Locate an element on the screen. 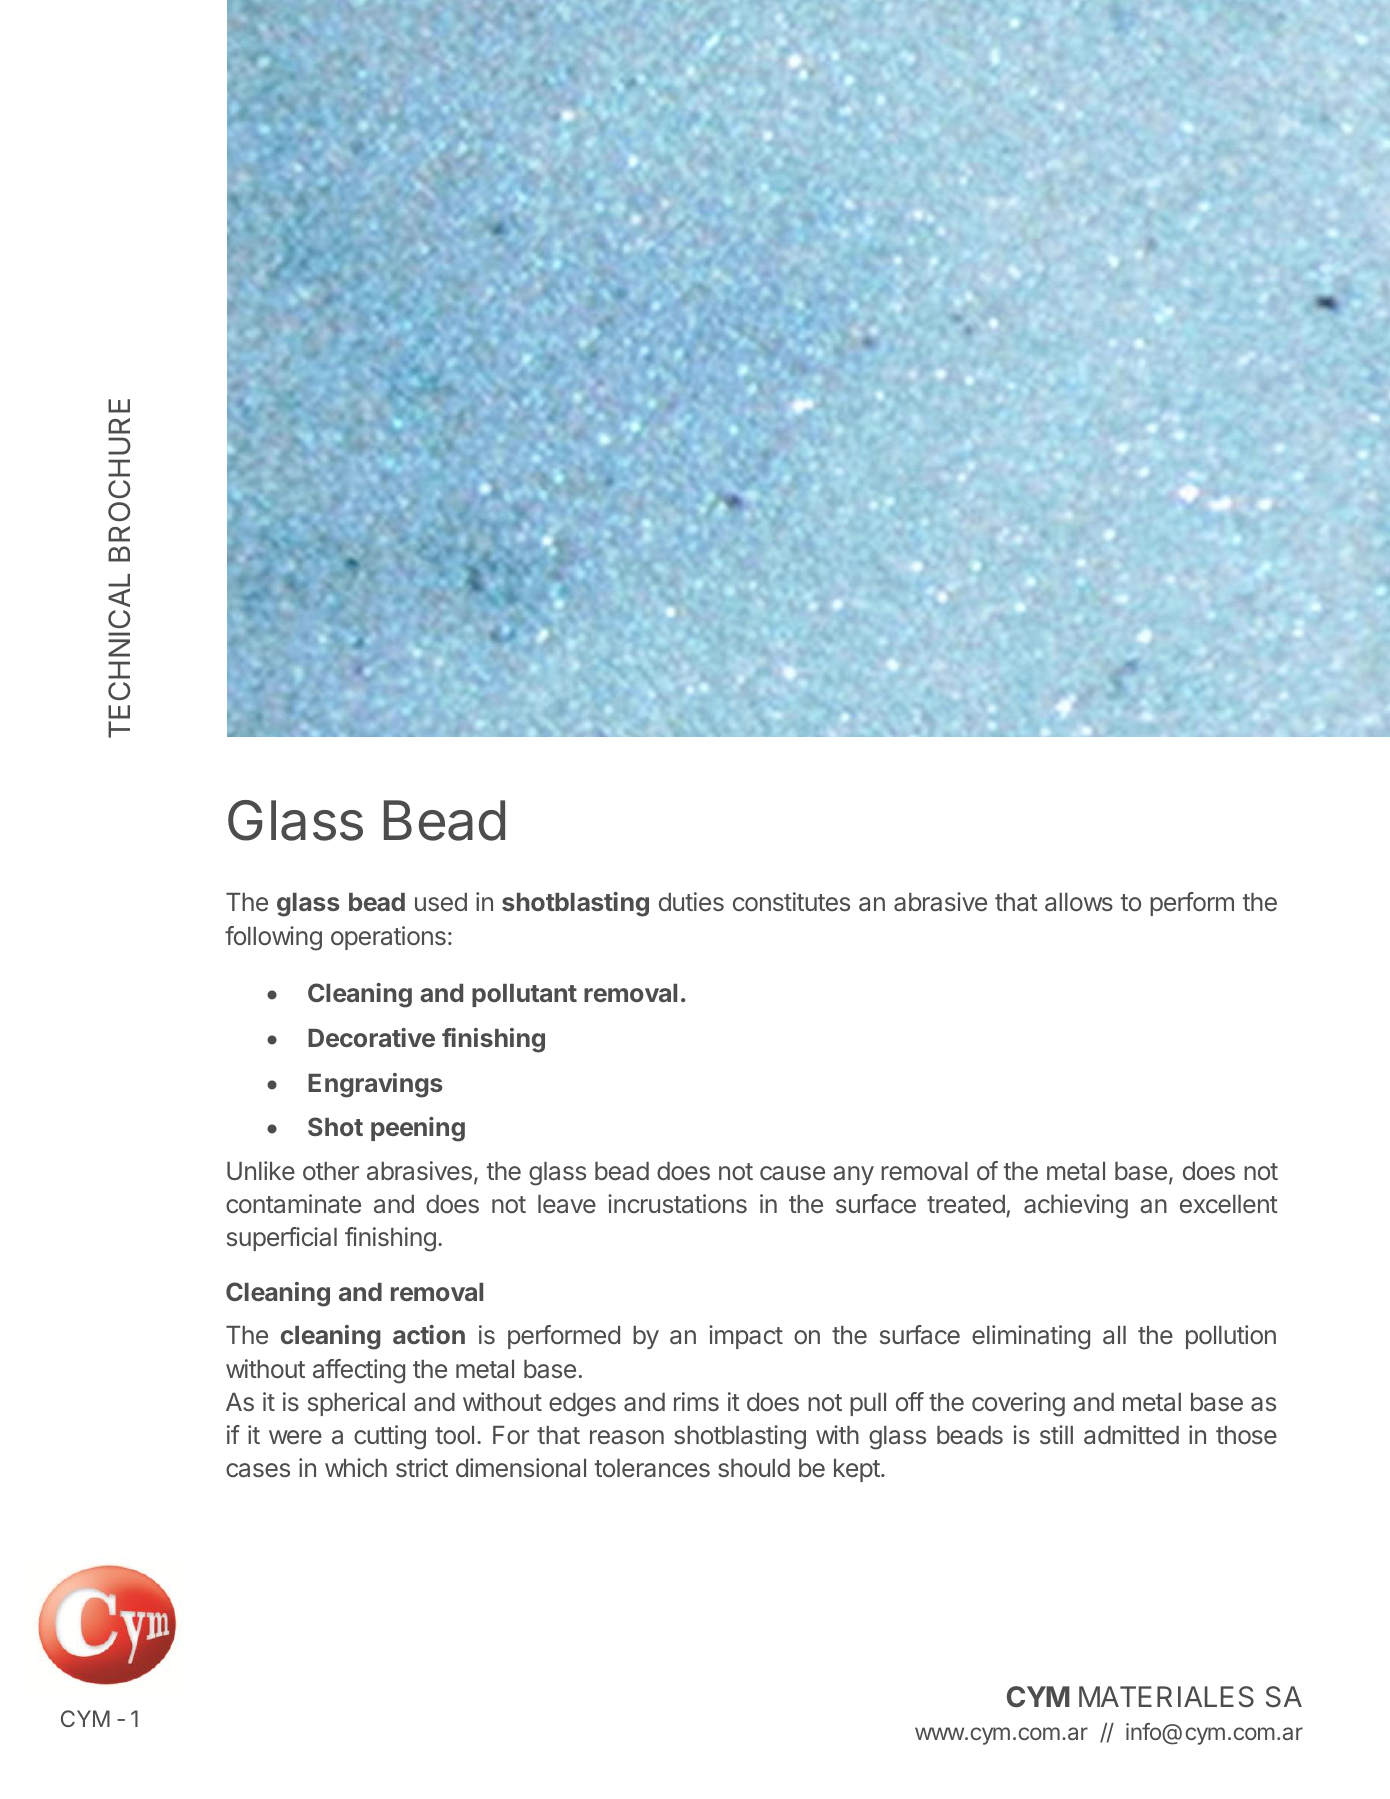 This screenshot has height=1799, width=1390. allows is located at coordinates (1079, 902).
